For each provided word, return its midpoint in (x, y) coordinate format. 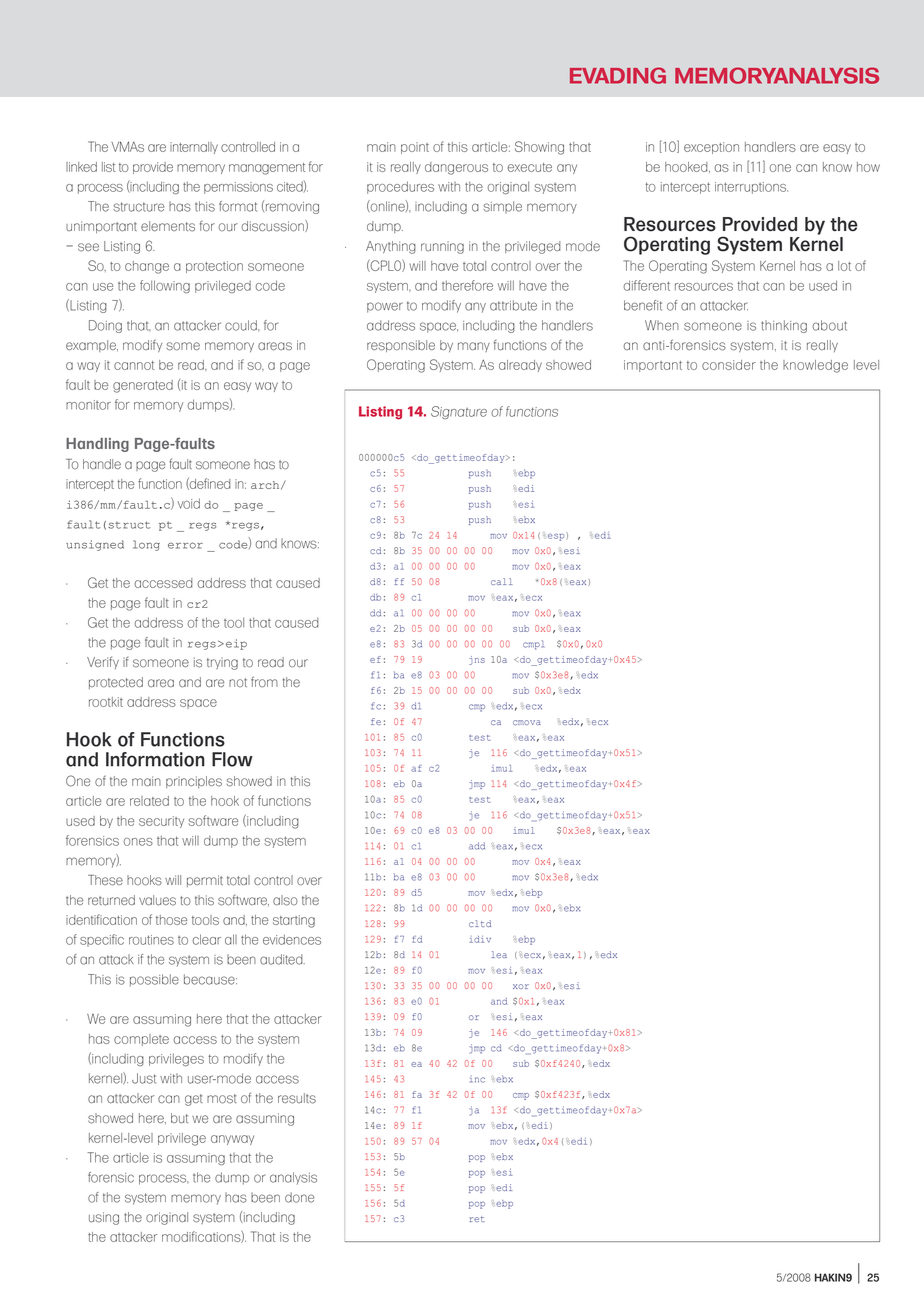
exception (711, 148)
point (415, 148)
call (501, 581)
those (171, 920)
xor (521, 986)
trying (222, 664)
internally (194, 148)
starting (294, 921)
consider (729, 365)
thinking (784, 326)
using (104, 1218)
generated (143, 386)
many (474, 347)
